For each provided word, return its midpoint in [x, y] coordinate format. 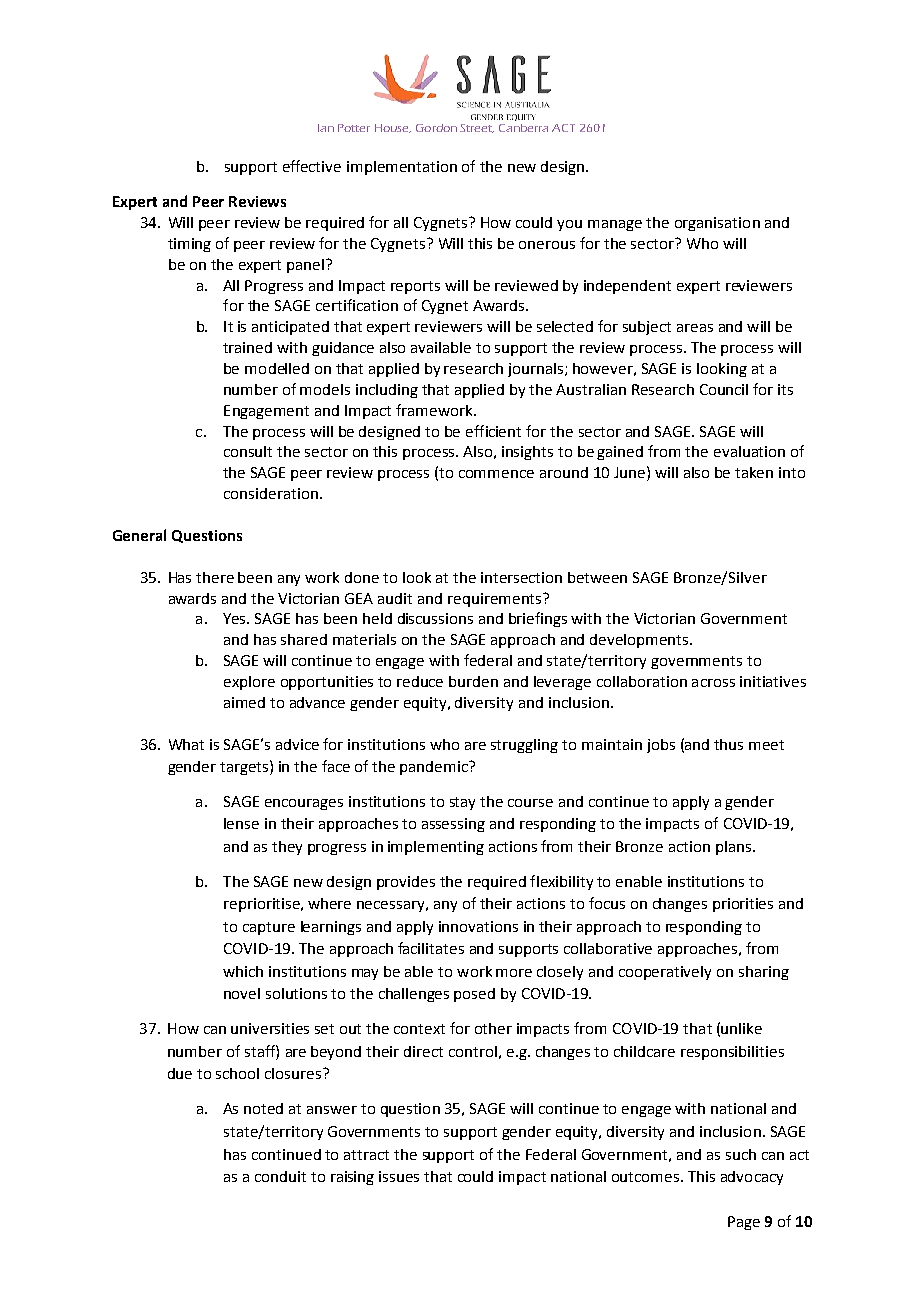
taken [754, 472]
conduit [280, 1176]
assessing [453, 825]
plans [735, 848]
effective [312, 166]
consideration [271, 493]
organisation [717, 224]
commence [496, 474]
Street [477, 128]
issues [399, 1176]
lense [241, 823]
